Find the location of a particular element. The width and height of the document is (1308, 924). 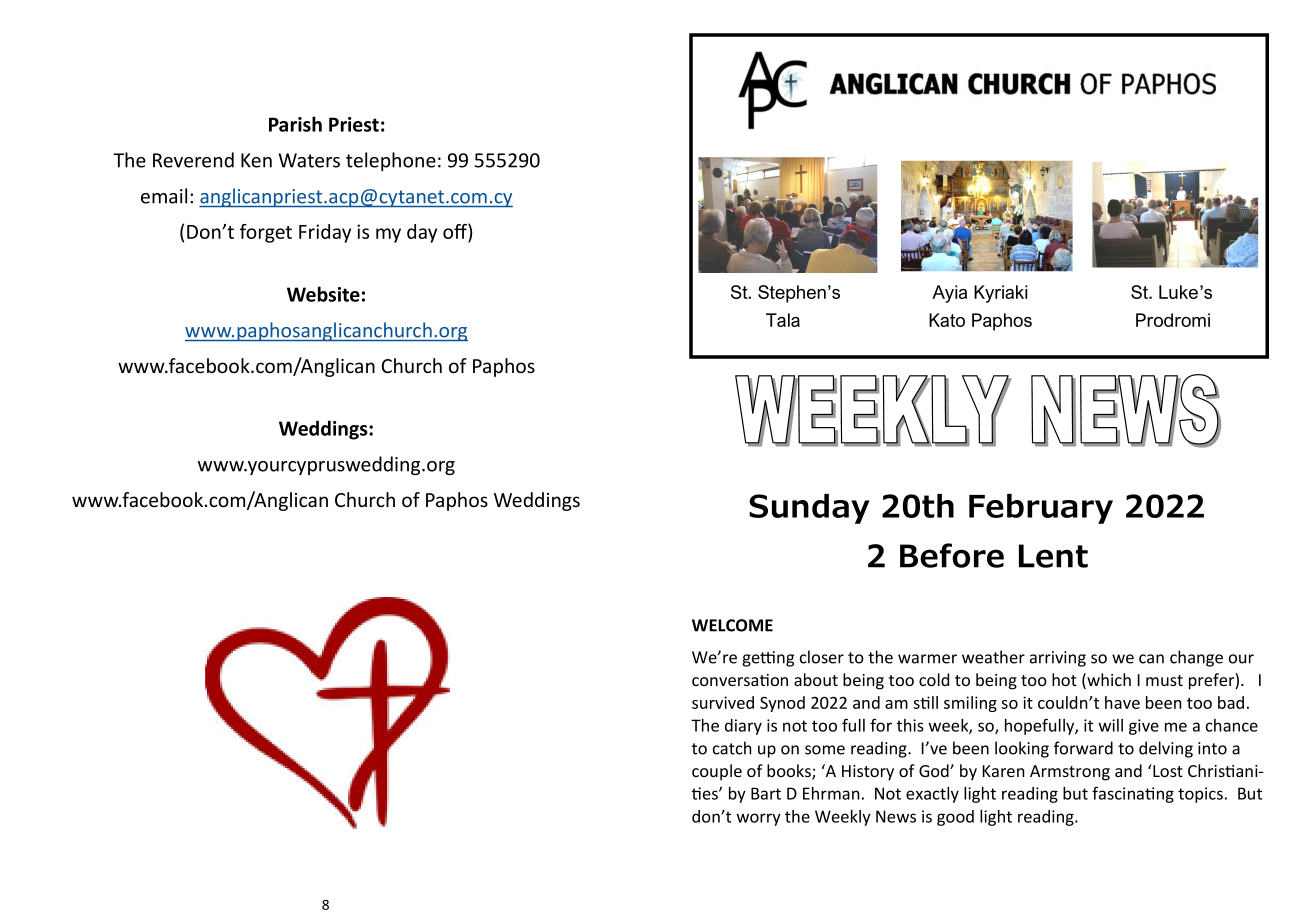

Sunday is located at coordinates (809, 509).
